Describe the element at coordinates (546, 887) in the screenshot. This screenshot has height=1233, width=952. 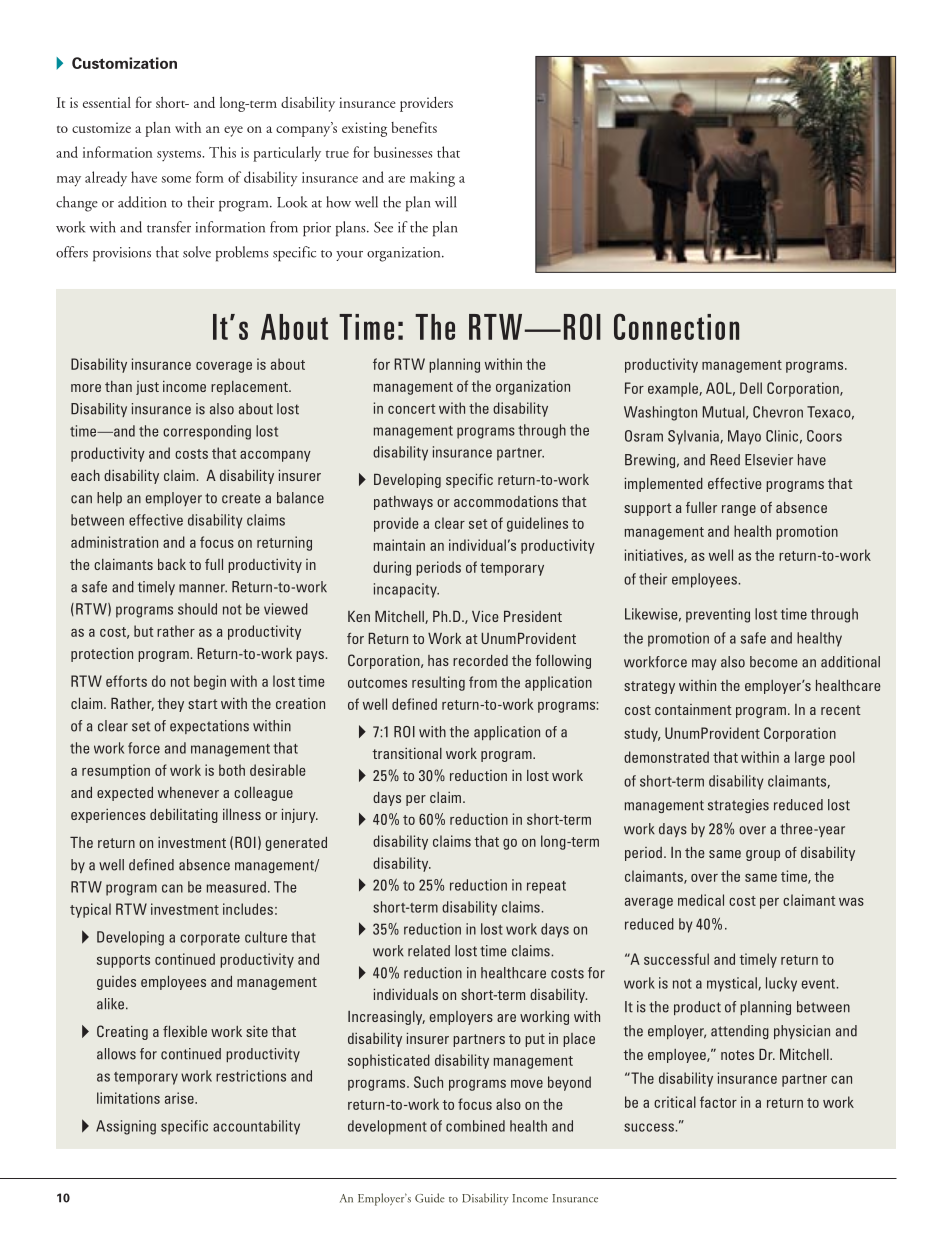
I see `repeat` at that location.
